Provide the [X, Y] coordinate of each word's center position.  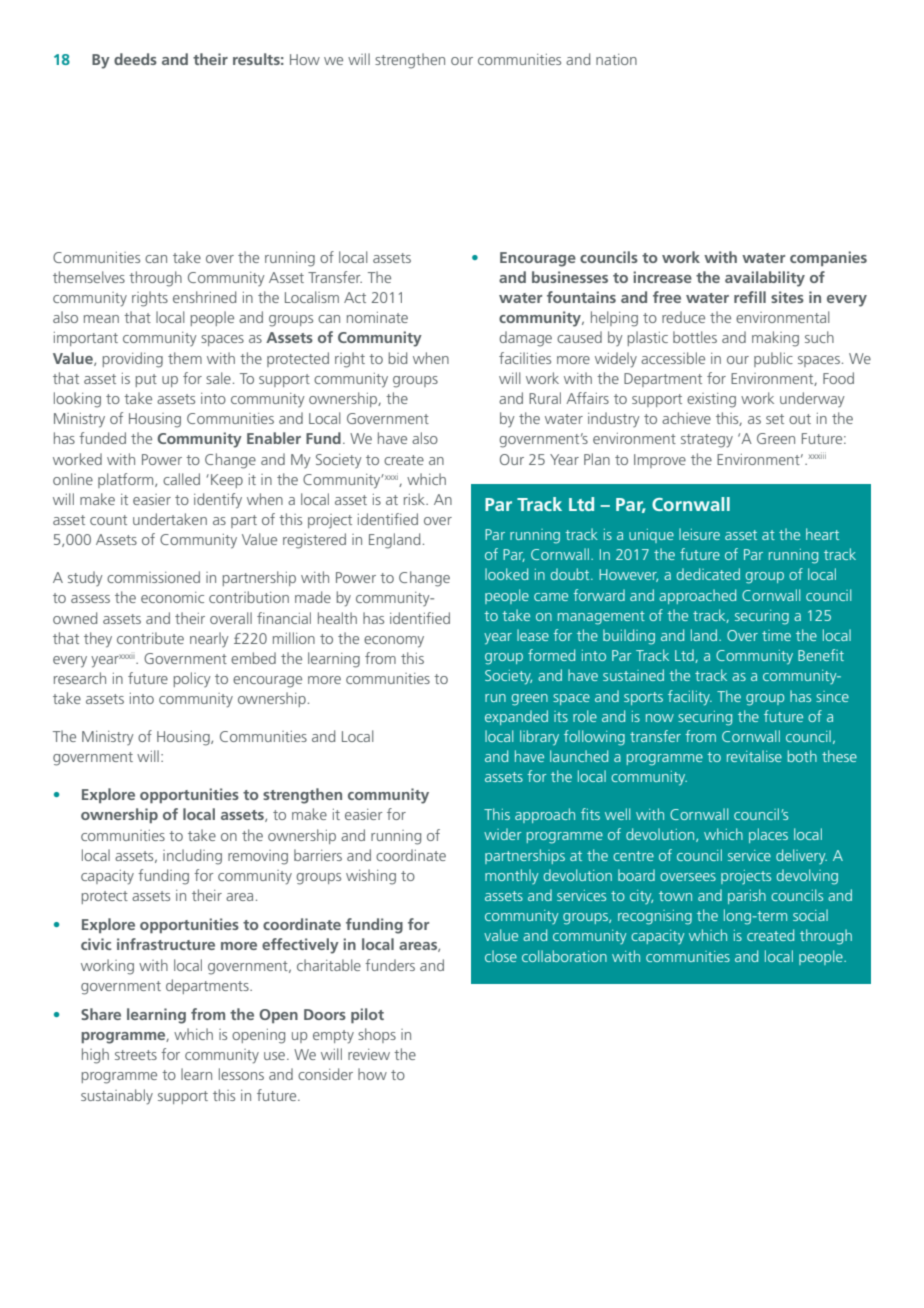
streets [136, 1055]
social [810, 915]
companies [828, 258]
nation [616, 59]
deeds [135, 59]
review [369, 1054]
